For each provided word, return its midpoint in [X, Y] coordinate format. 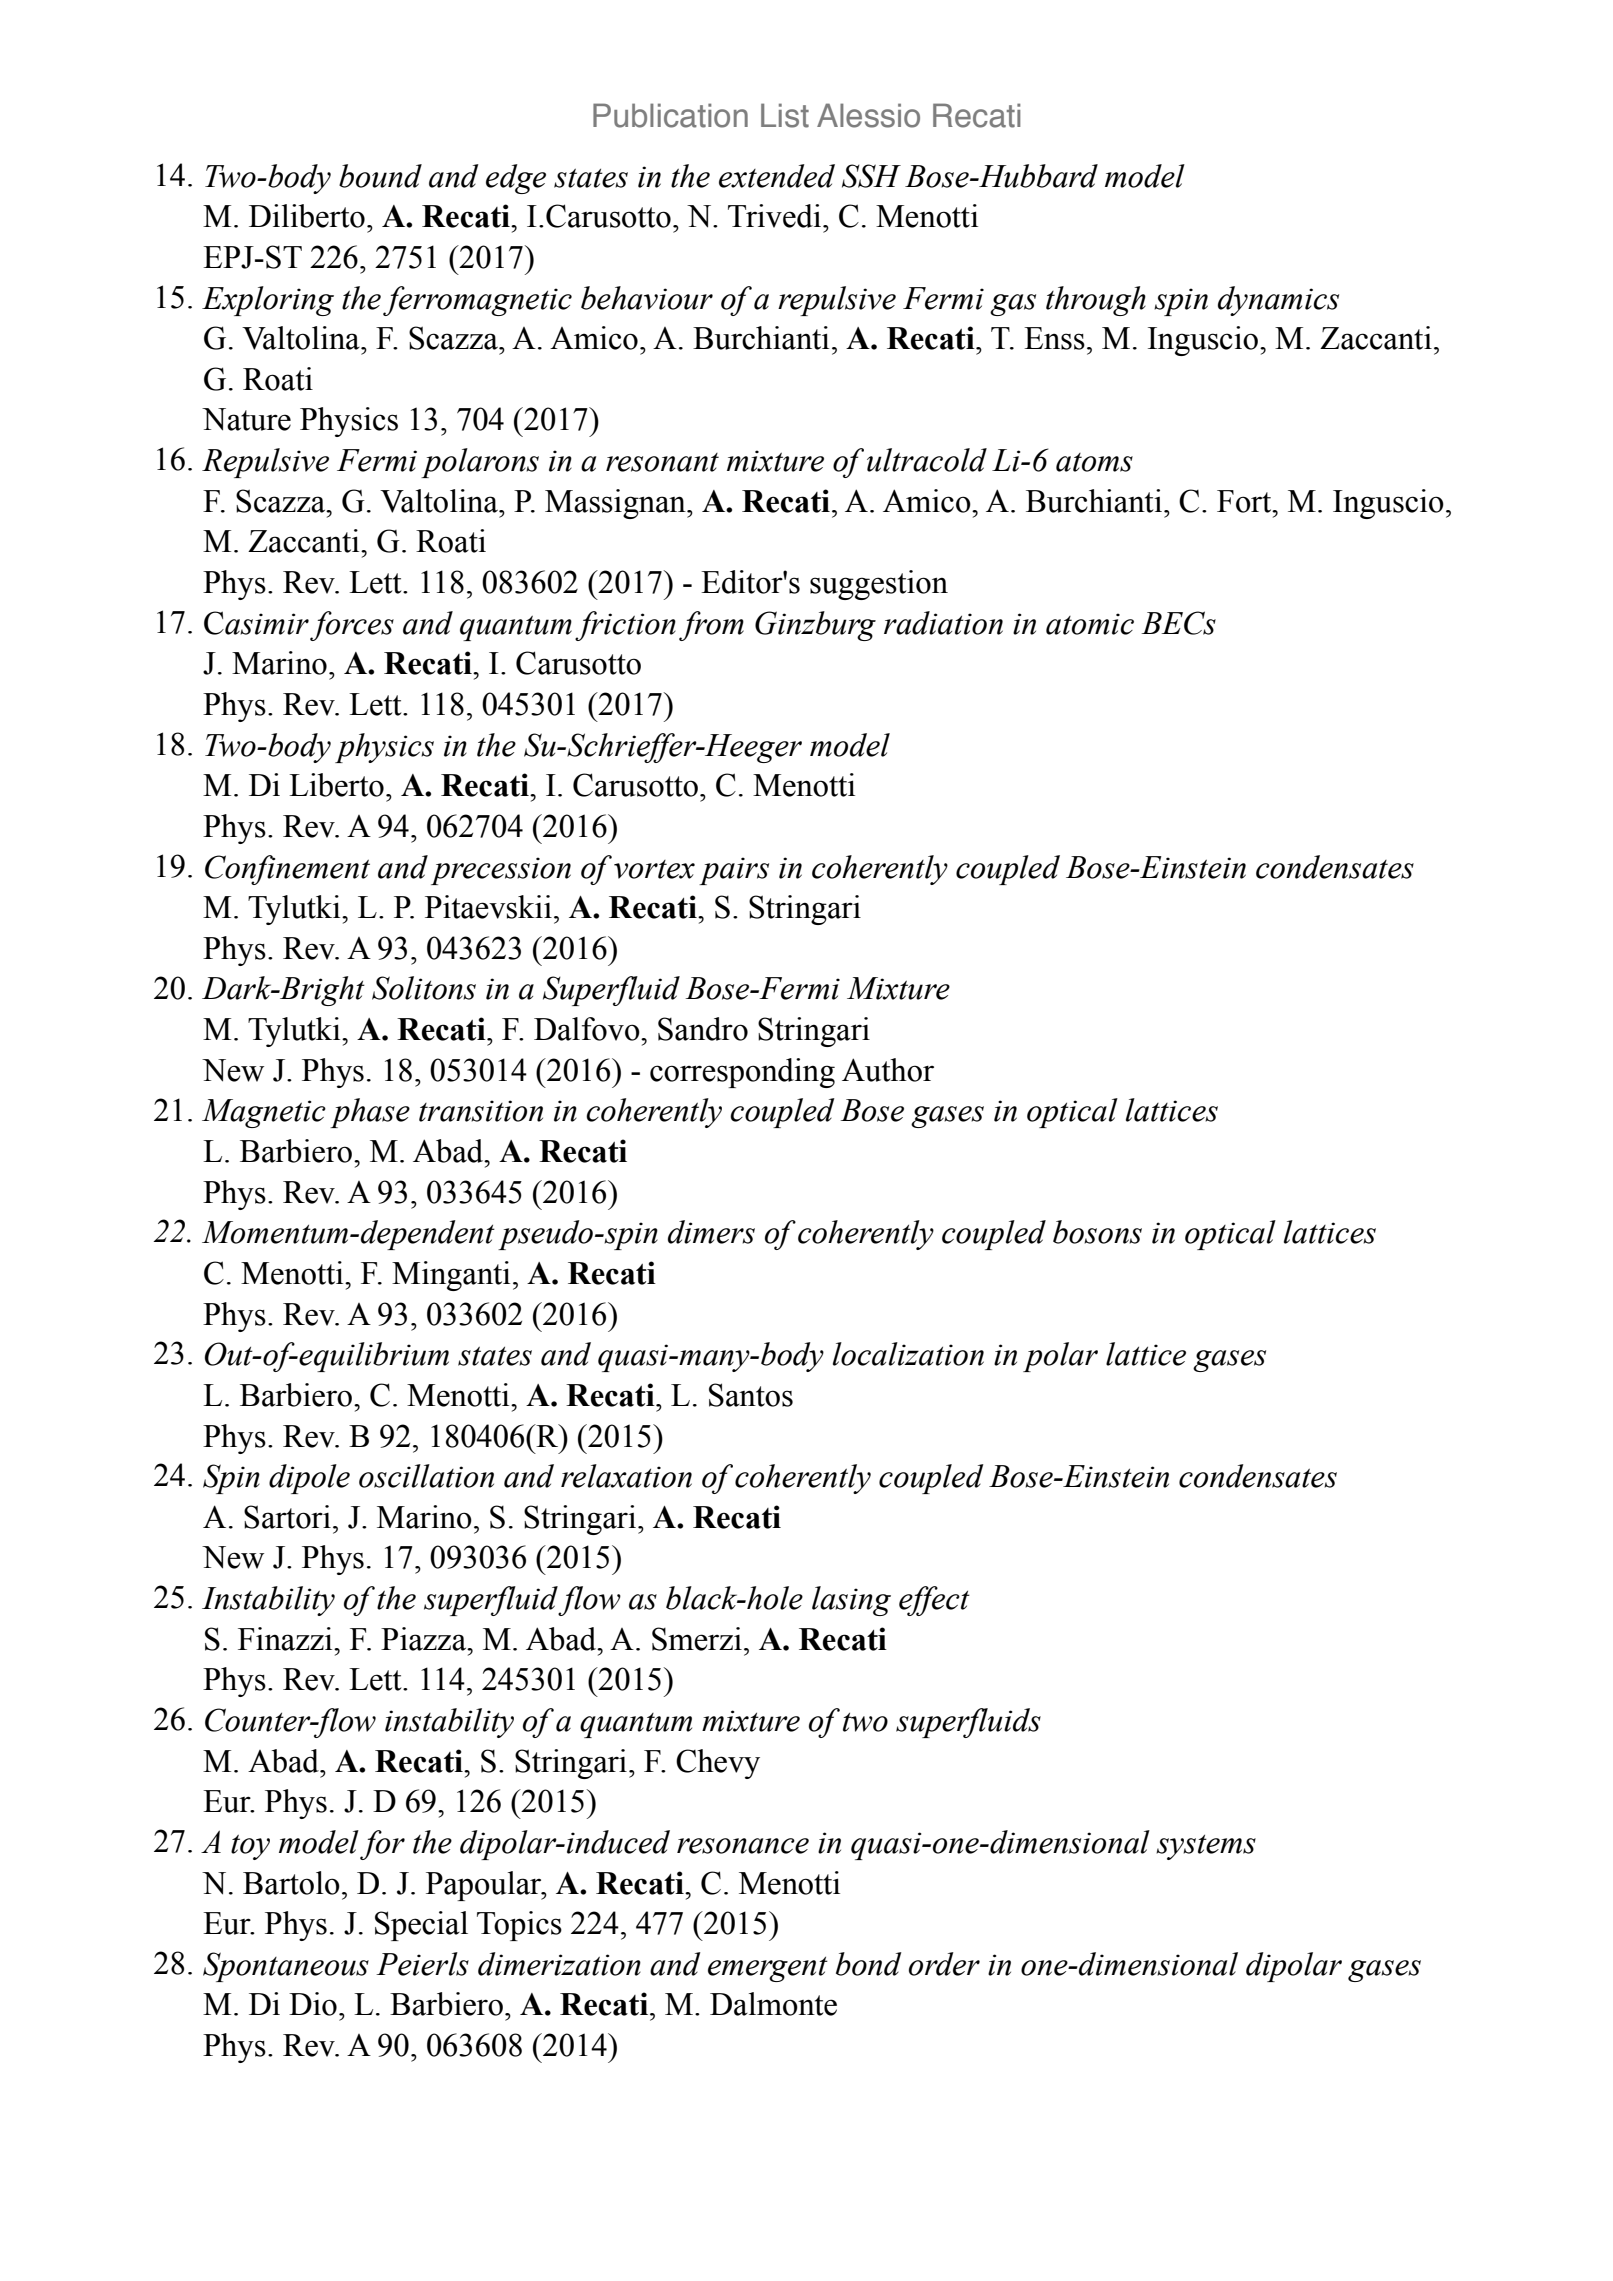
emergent [768, 1969]
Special [421, 1926]
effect [934, 1601]
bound [380, 176]
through [1096, 301]
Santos [751, 1395]
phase [370, 1113]
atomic [1090, 624]
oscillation [426, 1476]
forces [352, 626]
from [711, 626]
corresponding [742, 1073]
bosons [1097, 1232]
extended [777, 176]
